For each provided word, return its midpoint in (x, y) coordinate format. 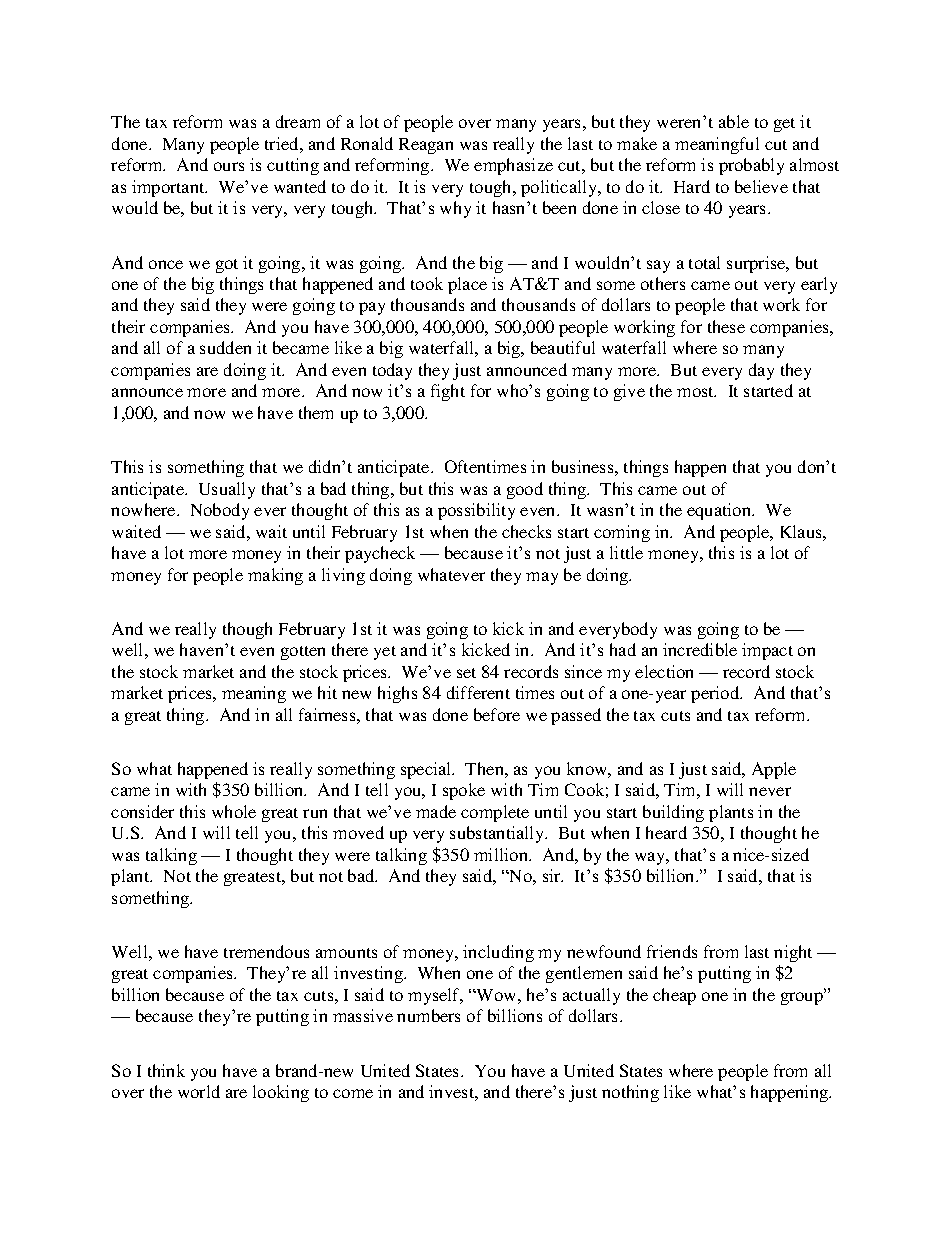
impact (767, 651)
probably (751, 166)
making (275, 576)
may (542, 578)
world (199, 1091)
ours (229, 166)
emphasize (513, 166)
